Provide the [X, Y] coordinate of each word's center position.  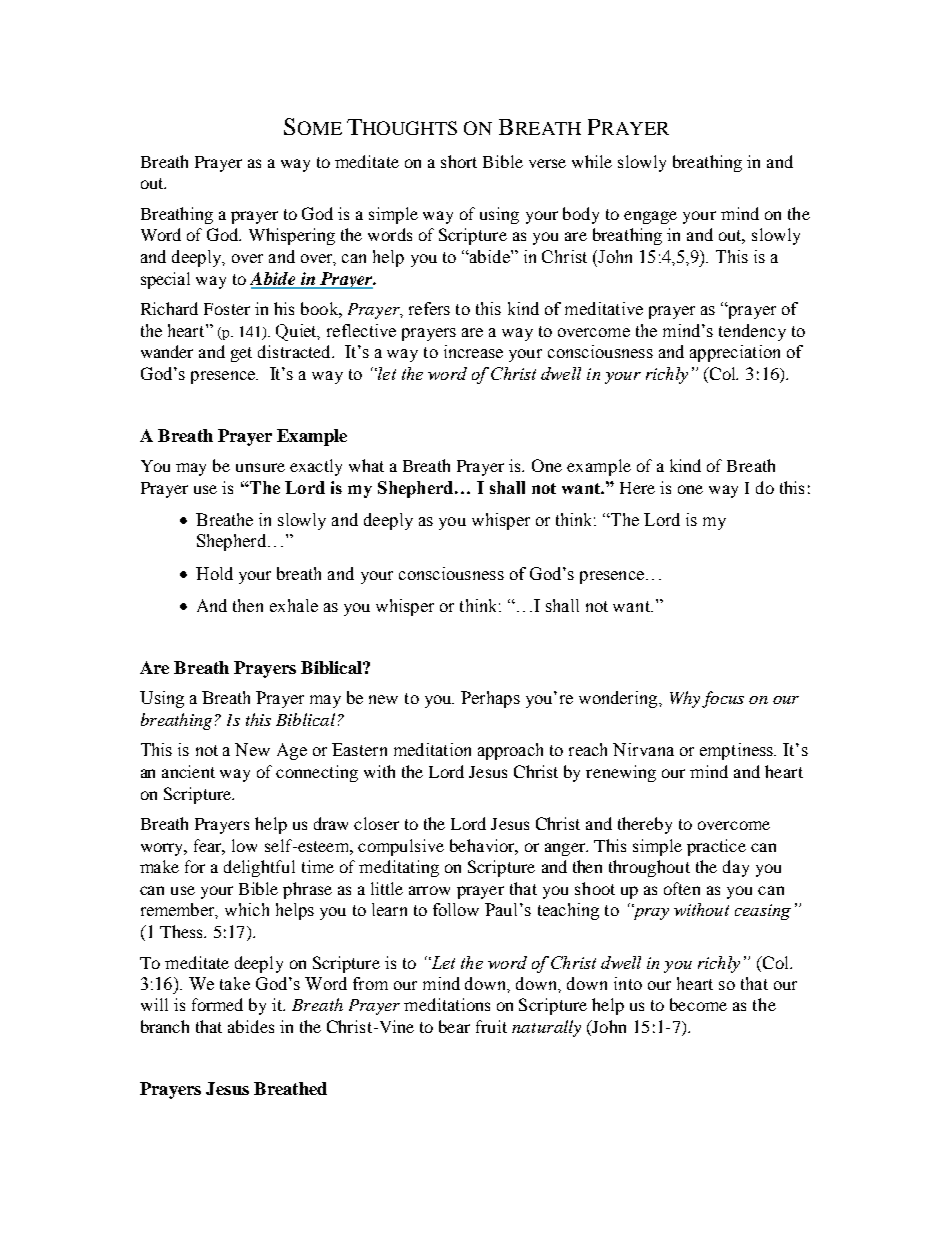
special [165, 280]
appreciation [735, 353]
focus [723, 699]
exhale [294, 605]
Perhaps [490, 699]
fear [209, 846]
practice [716, 847]
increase [473, 351]
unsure [260, 467]
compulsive [401, 847]
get [241, 354]
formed [217, 1004]
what [366, 465]
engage [650, 217]
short [459, 161]
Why [685, 699]
